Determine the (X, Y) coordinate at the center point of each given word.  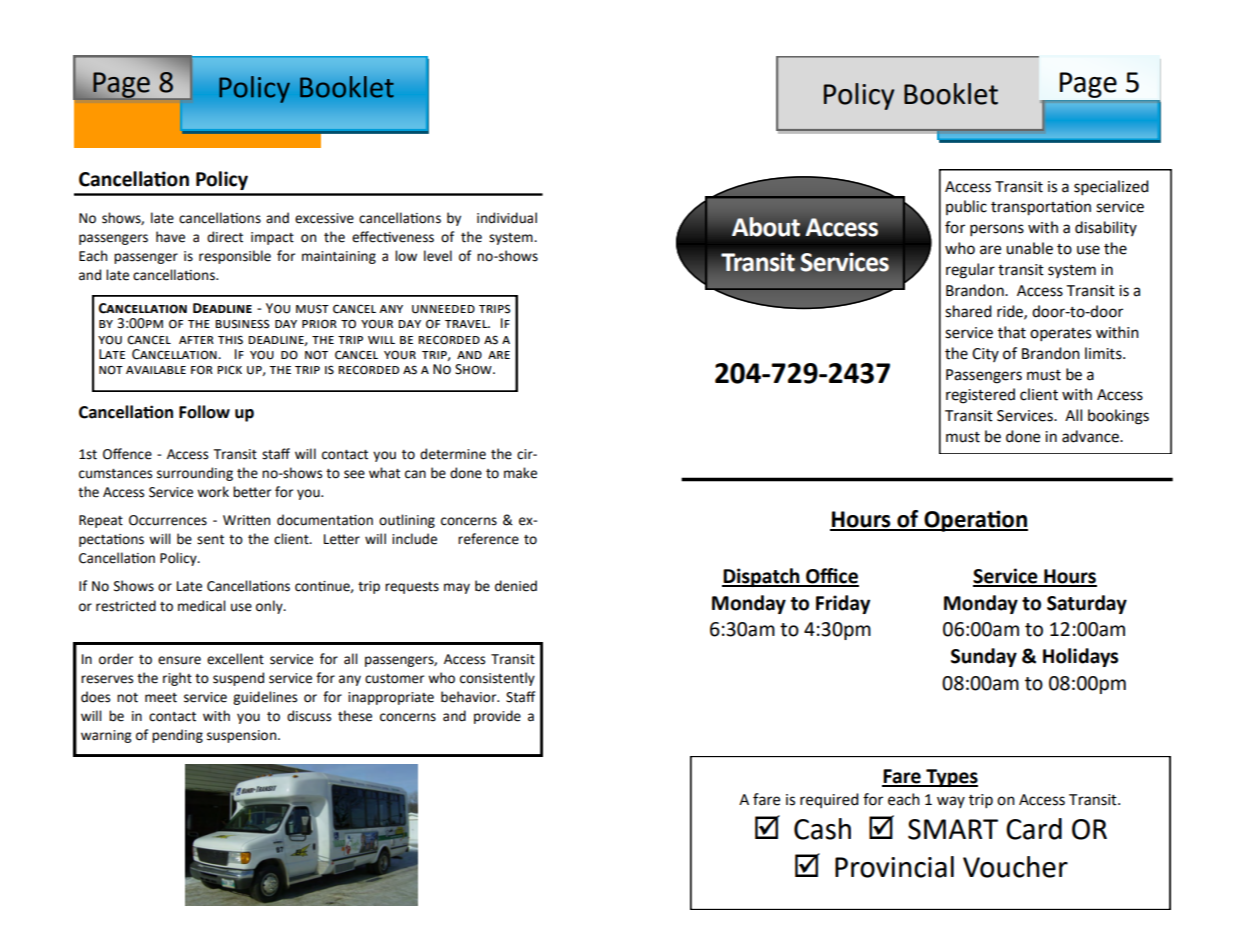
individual (507, 218)
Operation (975, 521)
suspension (243, 736)
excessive (324, 218)
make (520, 473)
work (213, 492)
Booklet (951, 94)
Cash (822, 829)
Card (1034, 829)
